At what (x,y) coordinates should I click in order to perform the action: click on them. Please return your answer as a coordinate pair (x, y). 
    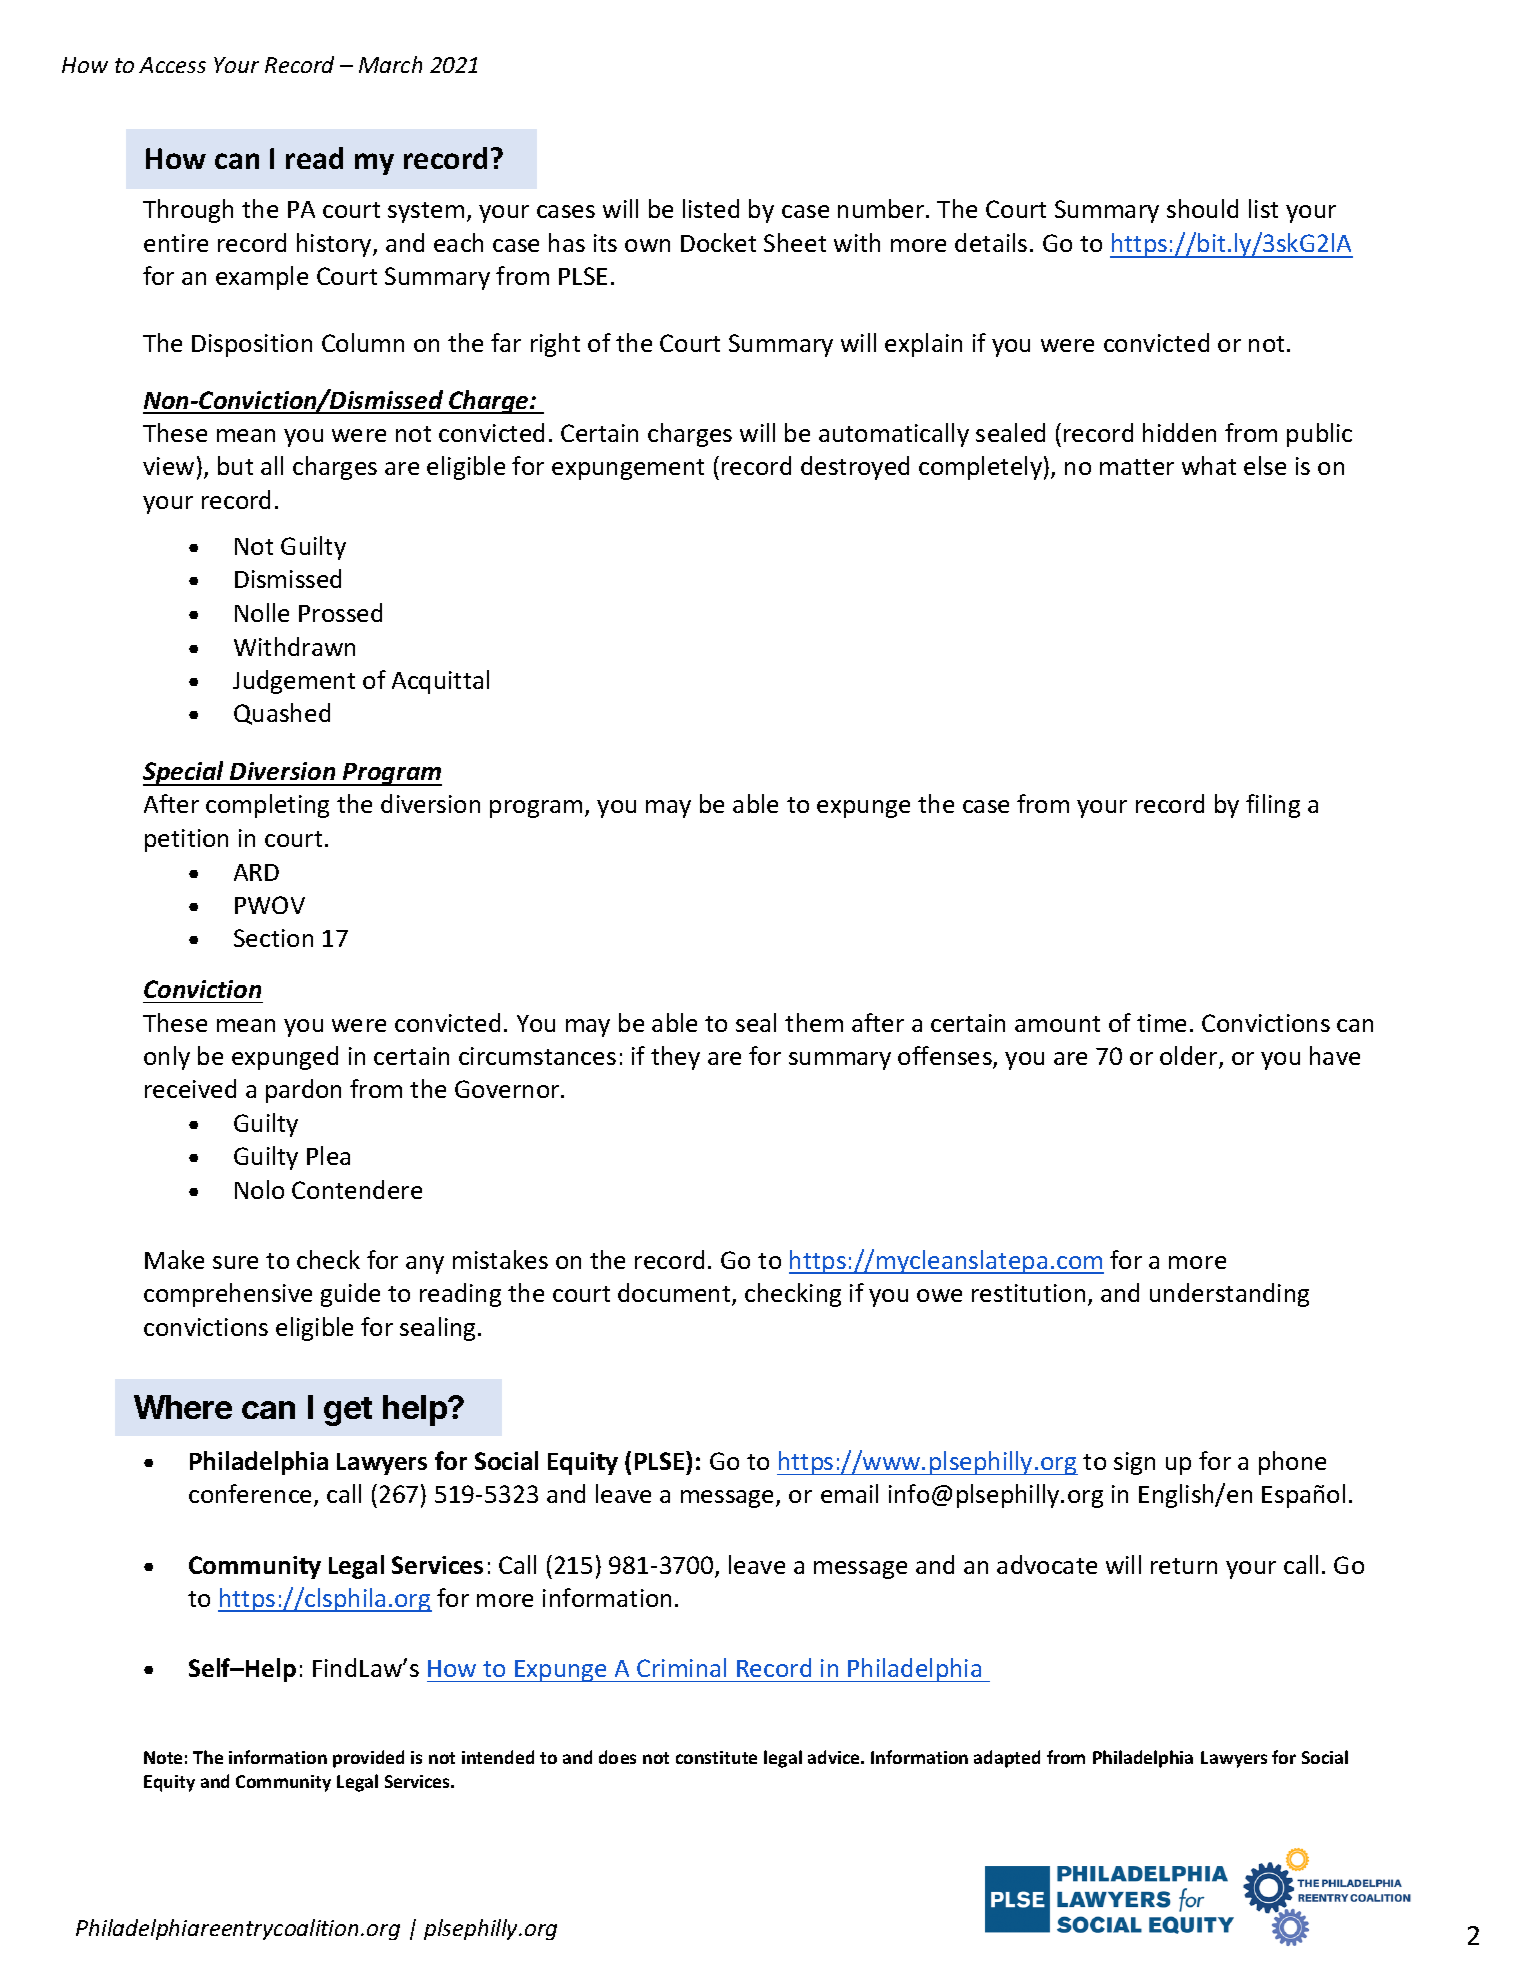
    Looking at the image, I should click on (814, 1022).
